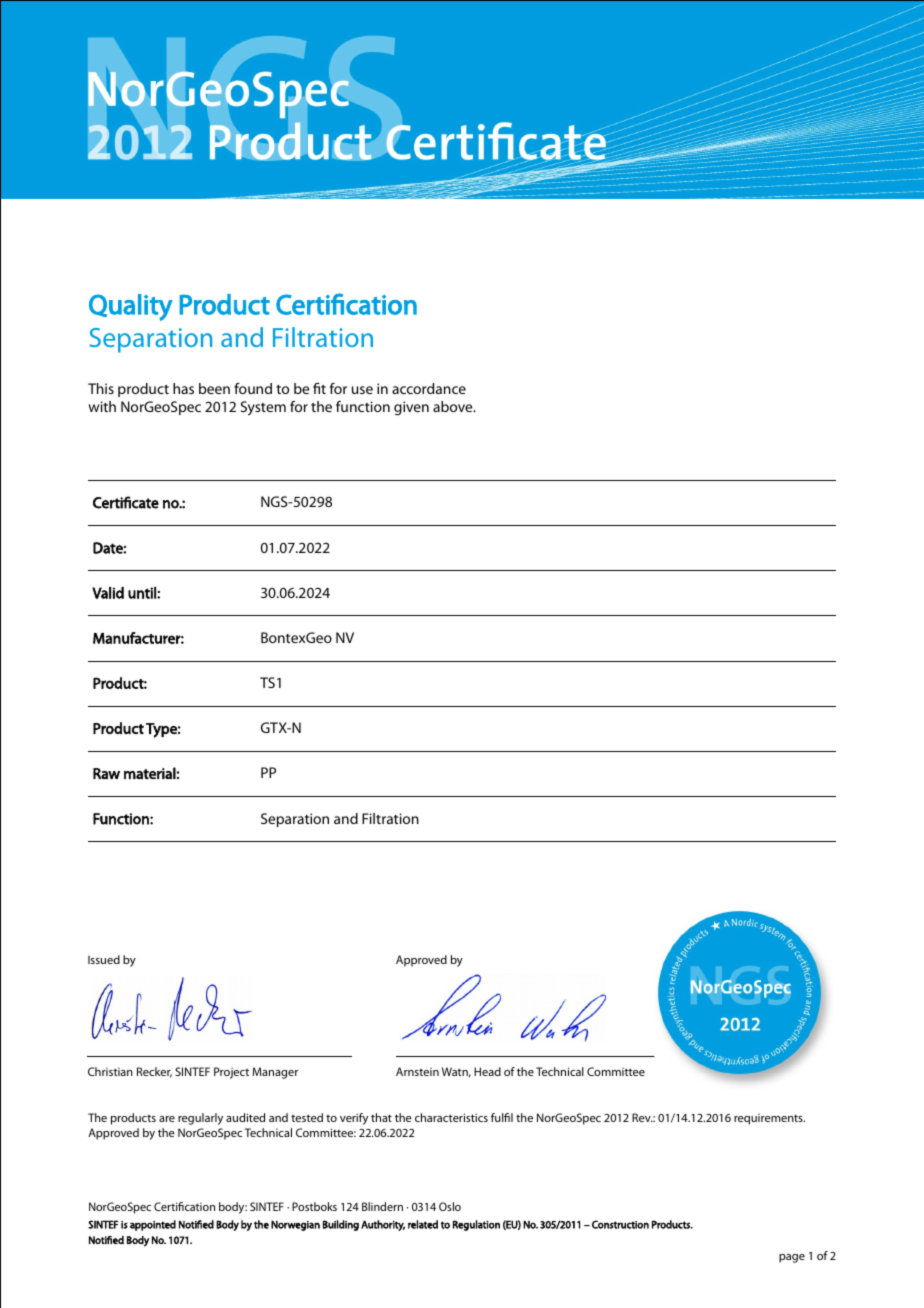  What do you see at coordinates (104, 959) in the page?
I see `Issued` at bounding box center [104, 959].
